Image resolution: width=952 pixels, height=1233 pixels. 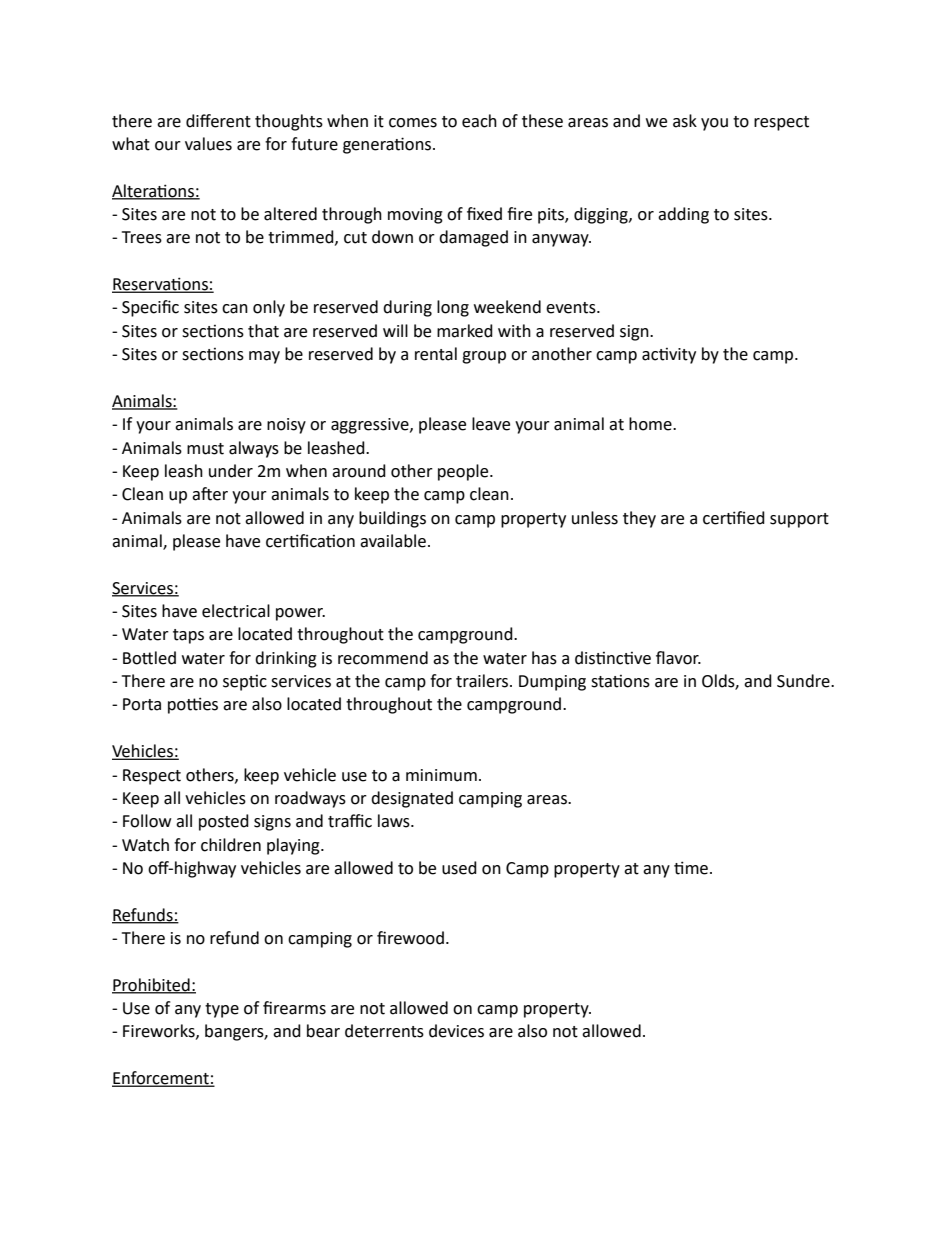 I want to click on ask, so click(x=685, y=121).
